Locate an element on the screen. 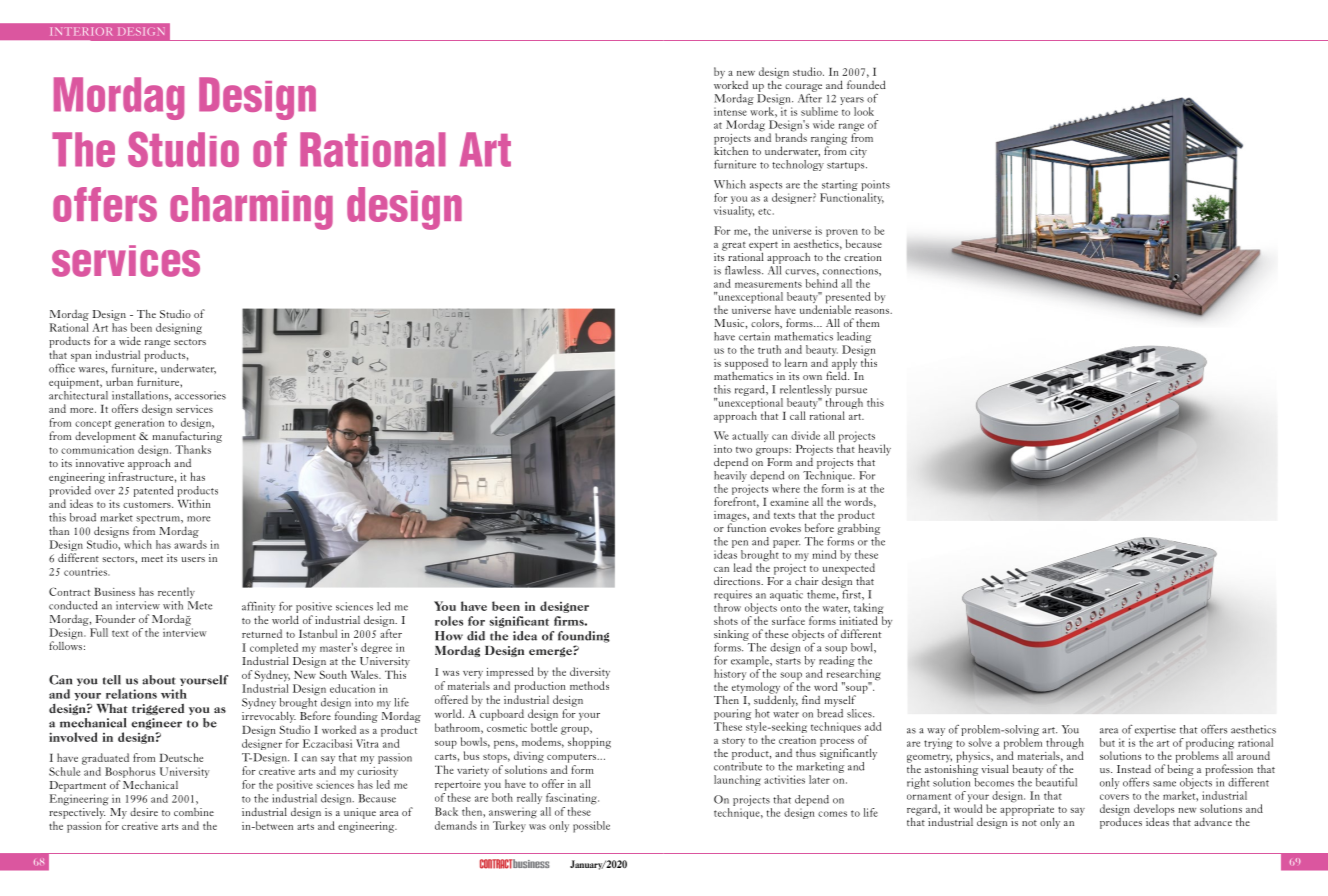  develops is located at coordinates (1154, 811).
